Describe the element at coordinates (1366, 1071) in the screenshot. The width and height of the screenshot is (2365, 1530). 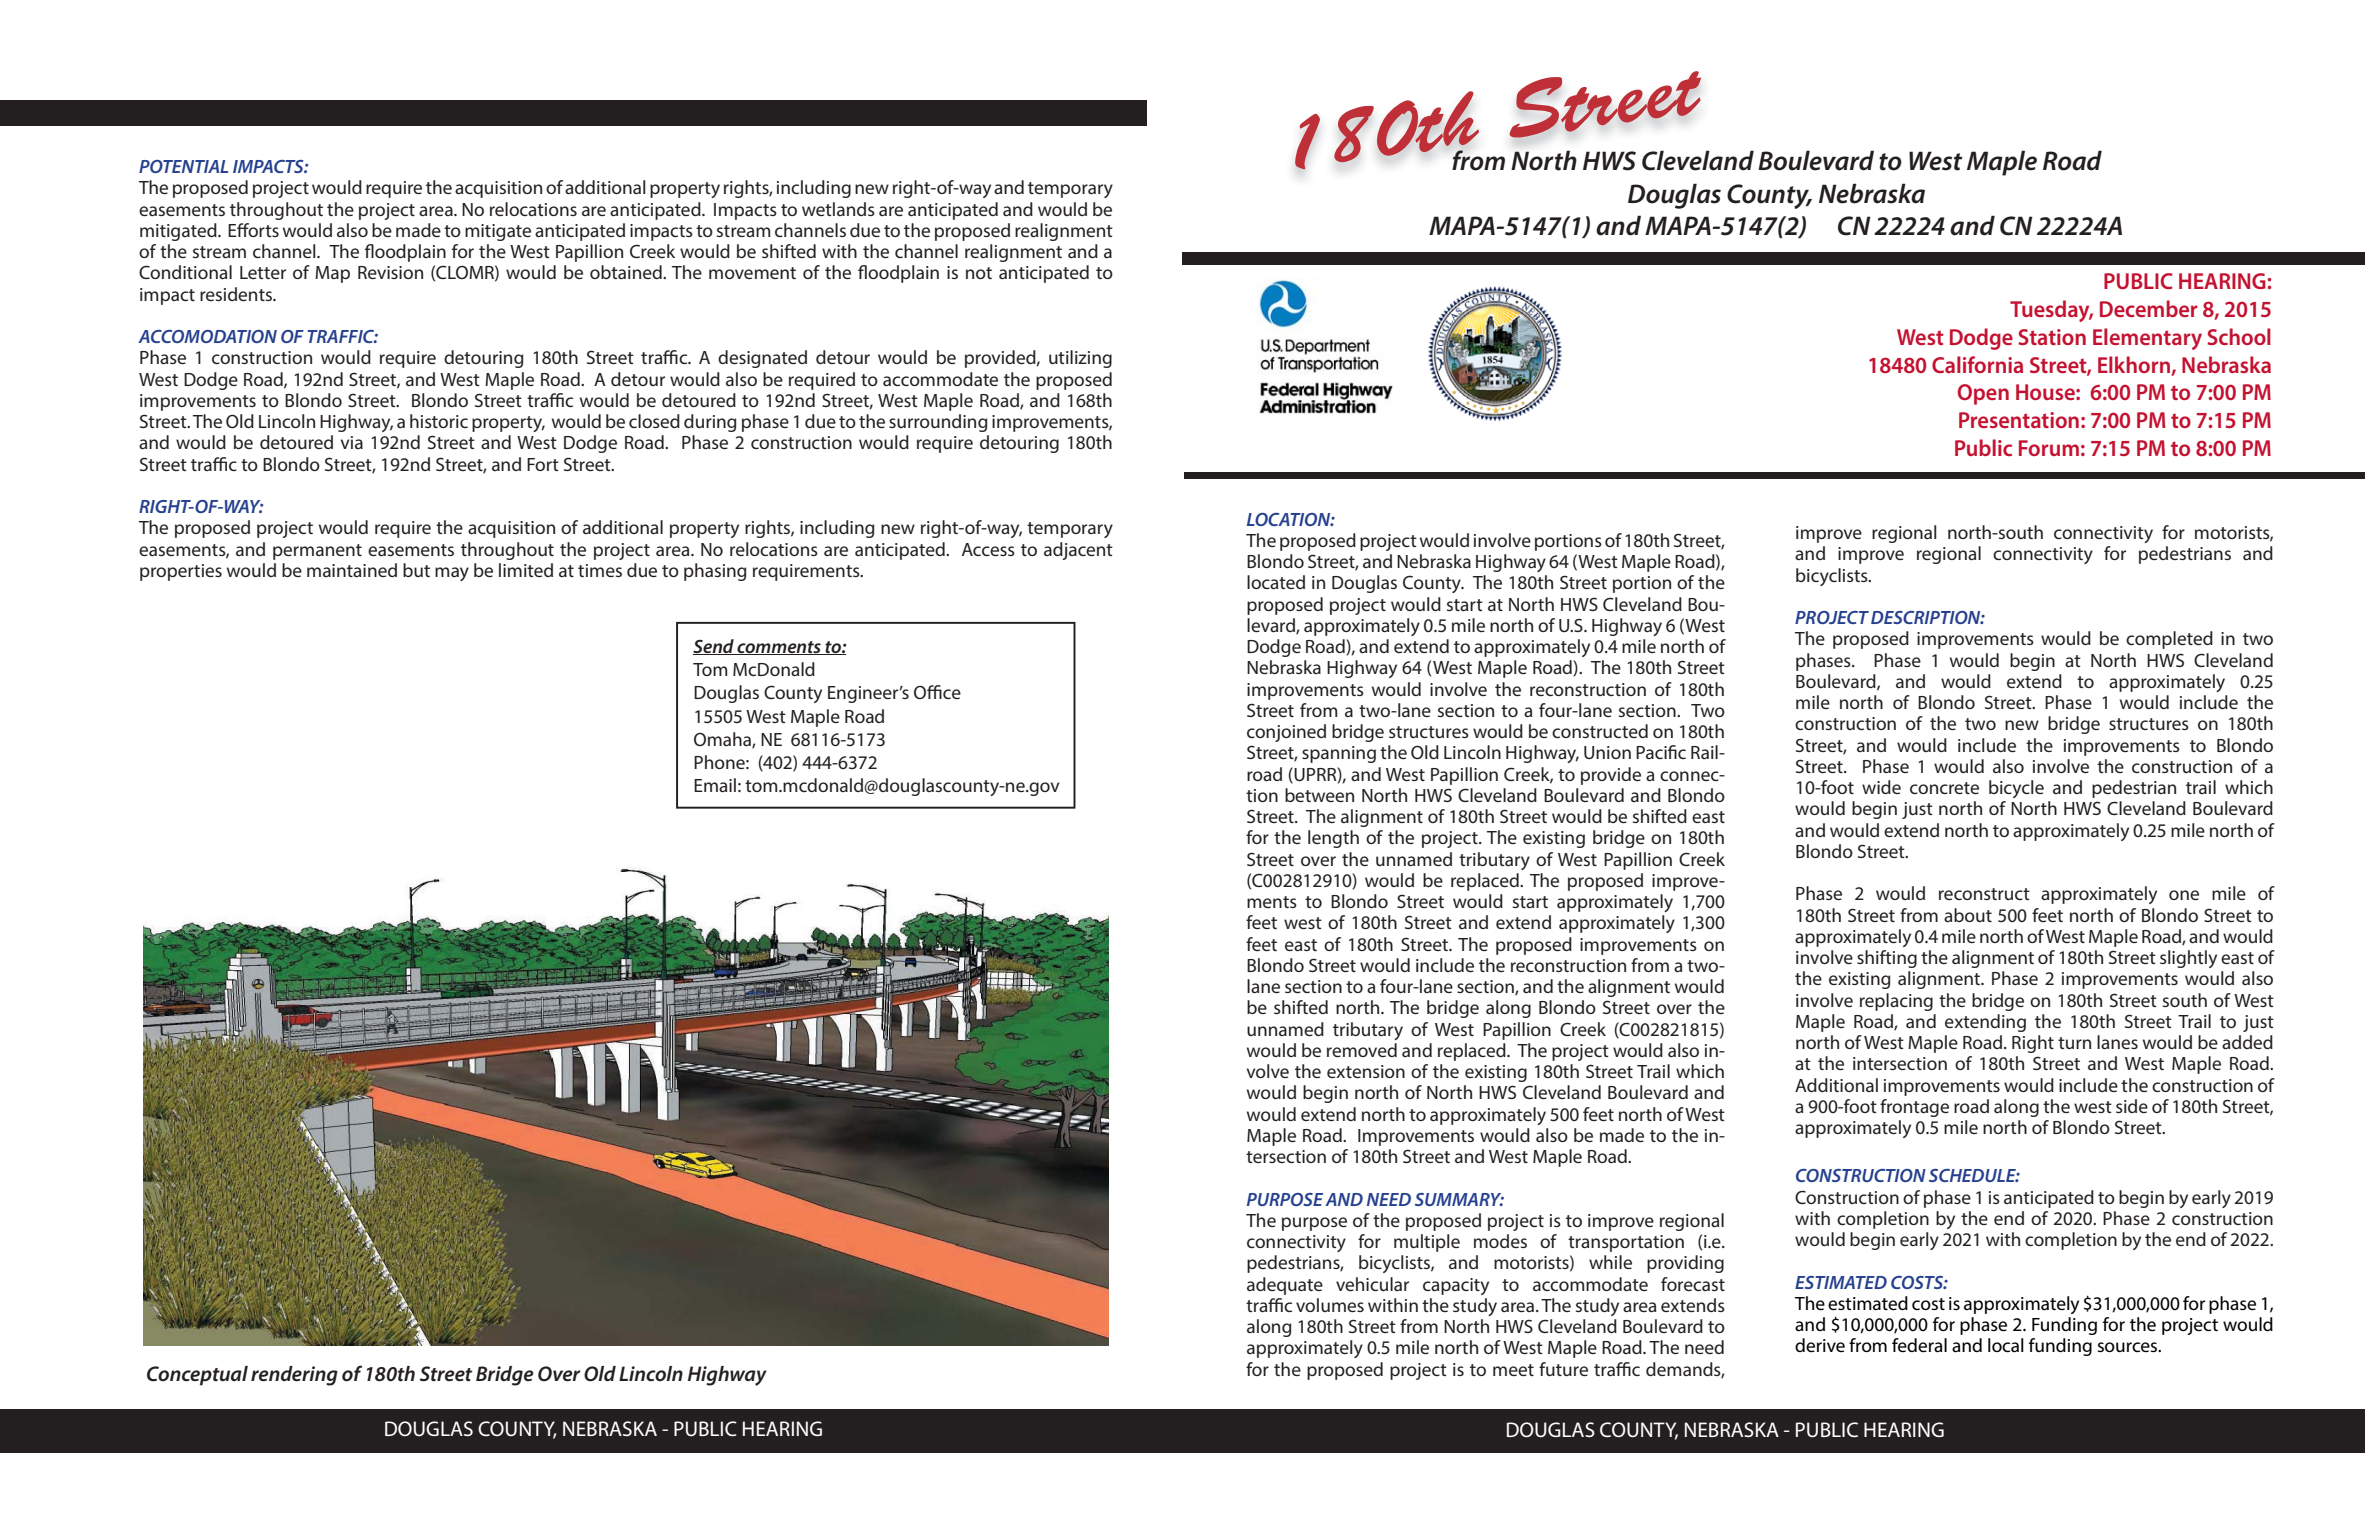
I see `extension` at that location.
